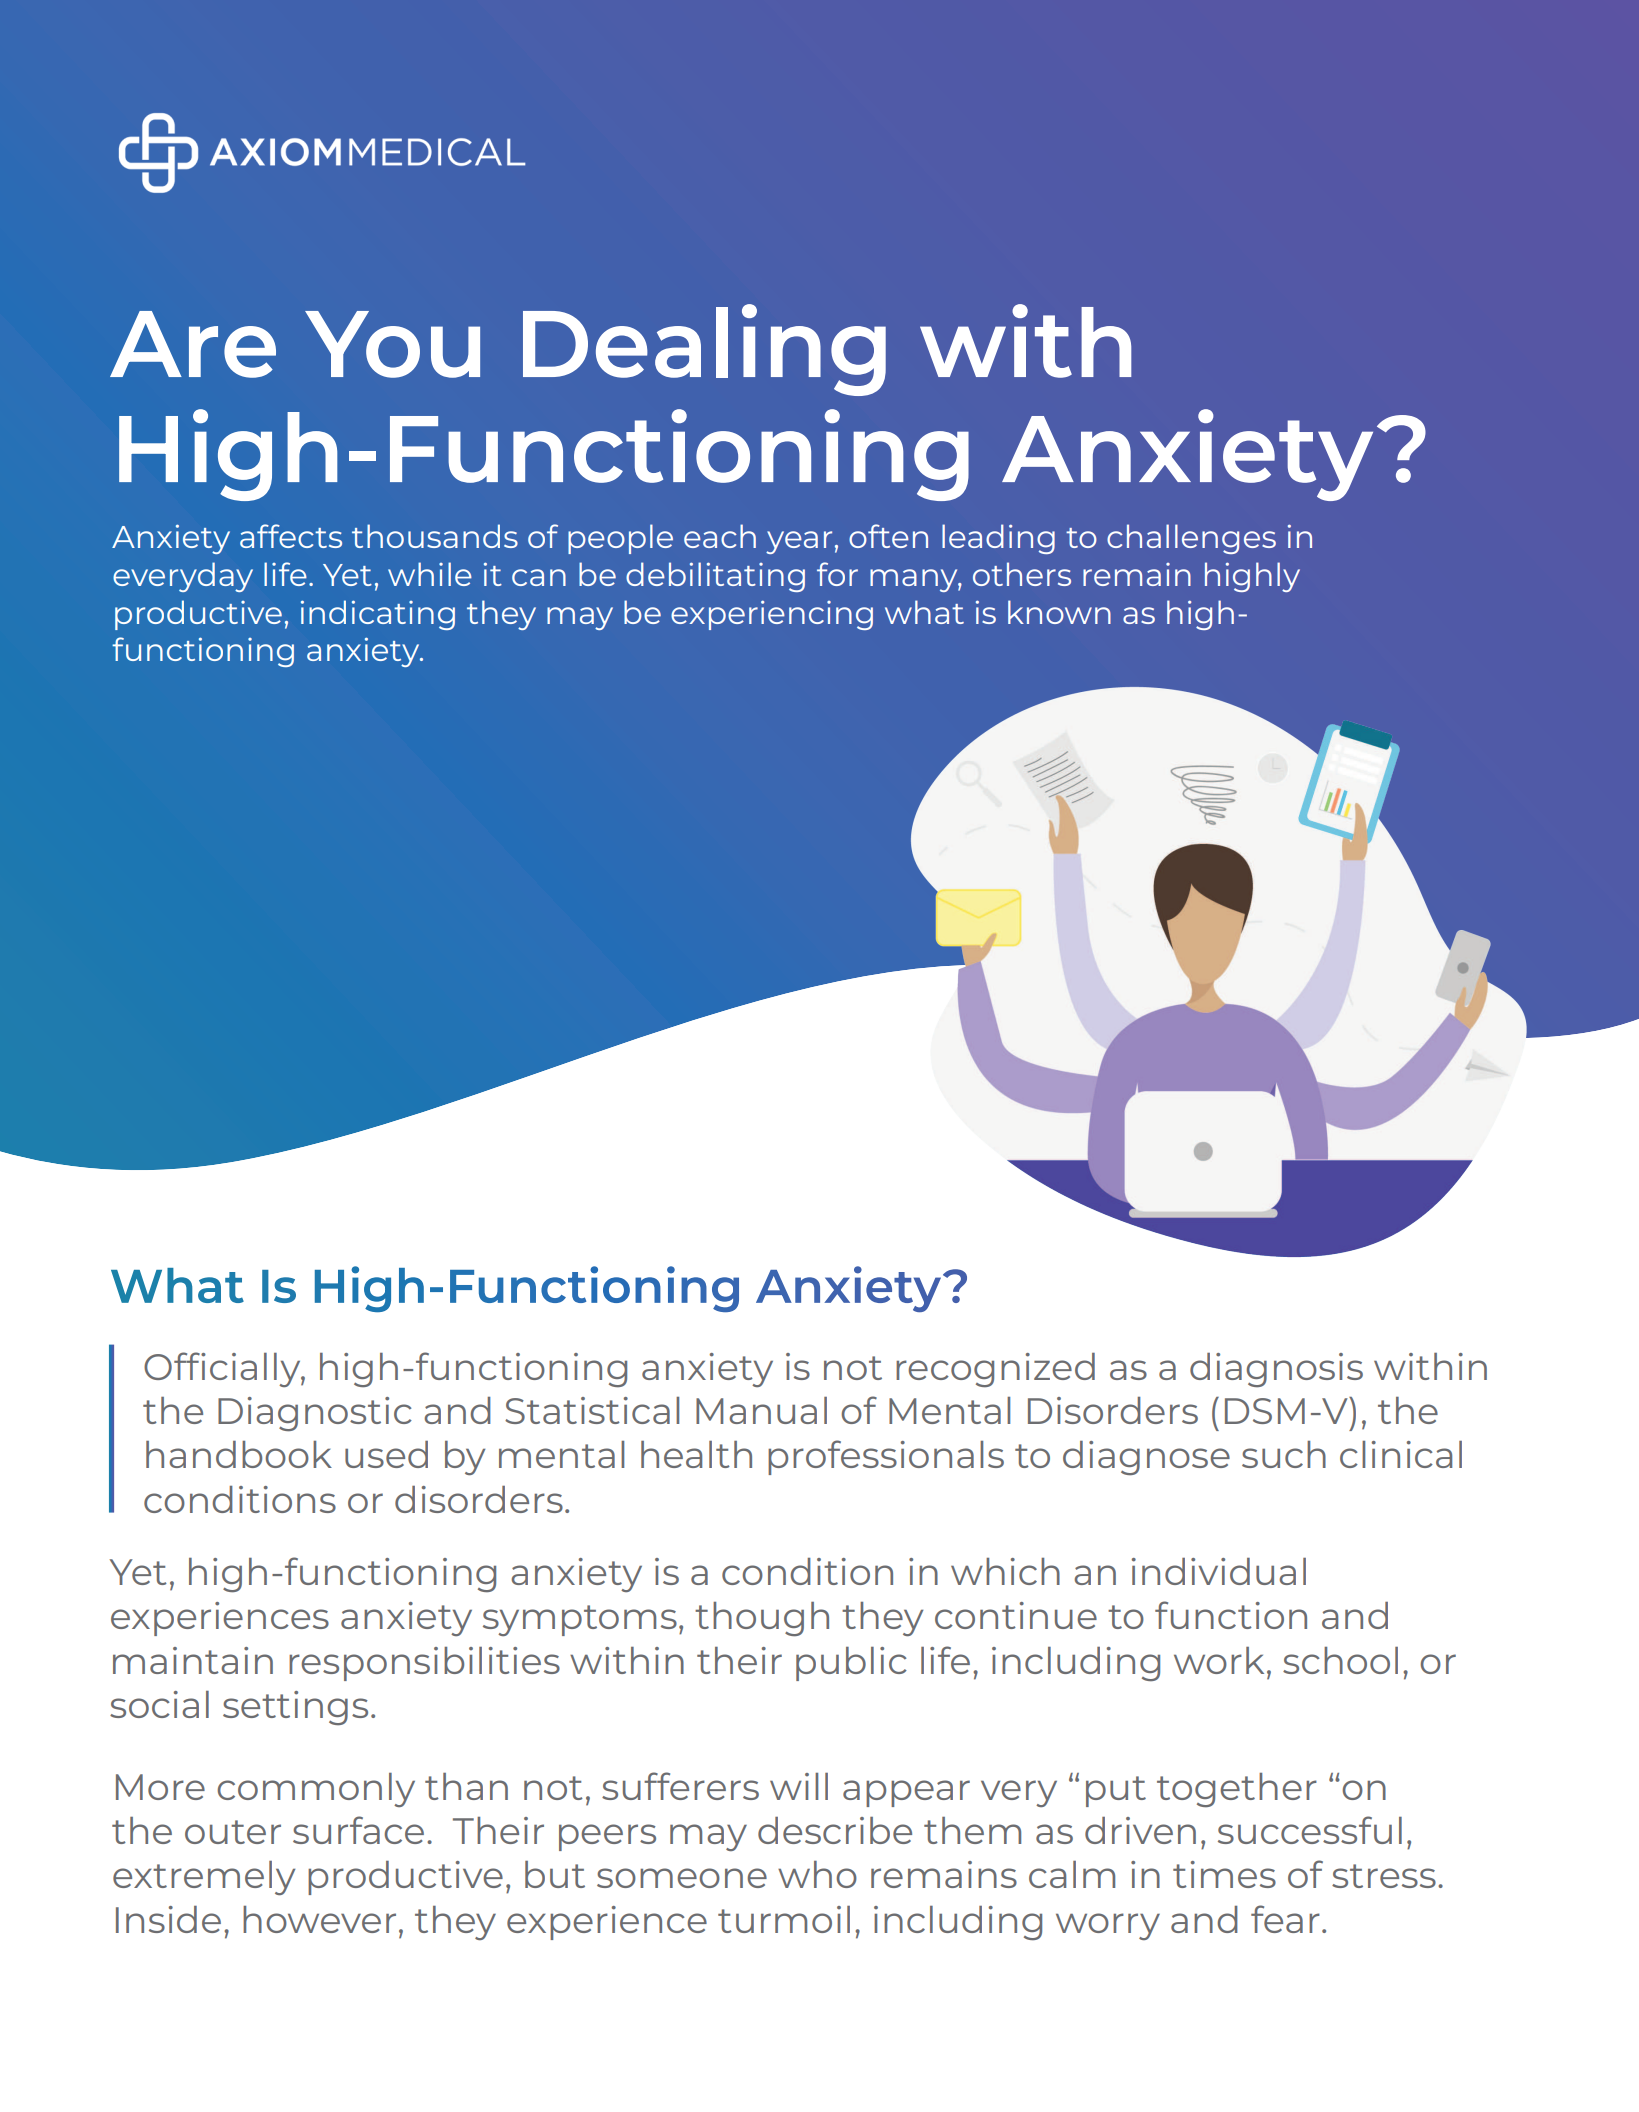 This page has height=2112, width=1639. I want to click on who, so click(817, 1874).
